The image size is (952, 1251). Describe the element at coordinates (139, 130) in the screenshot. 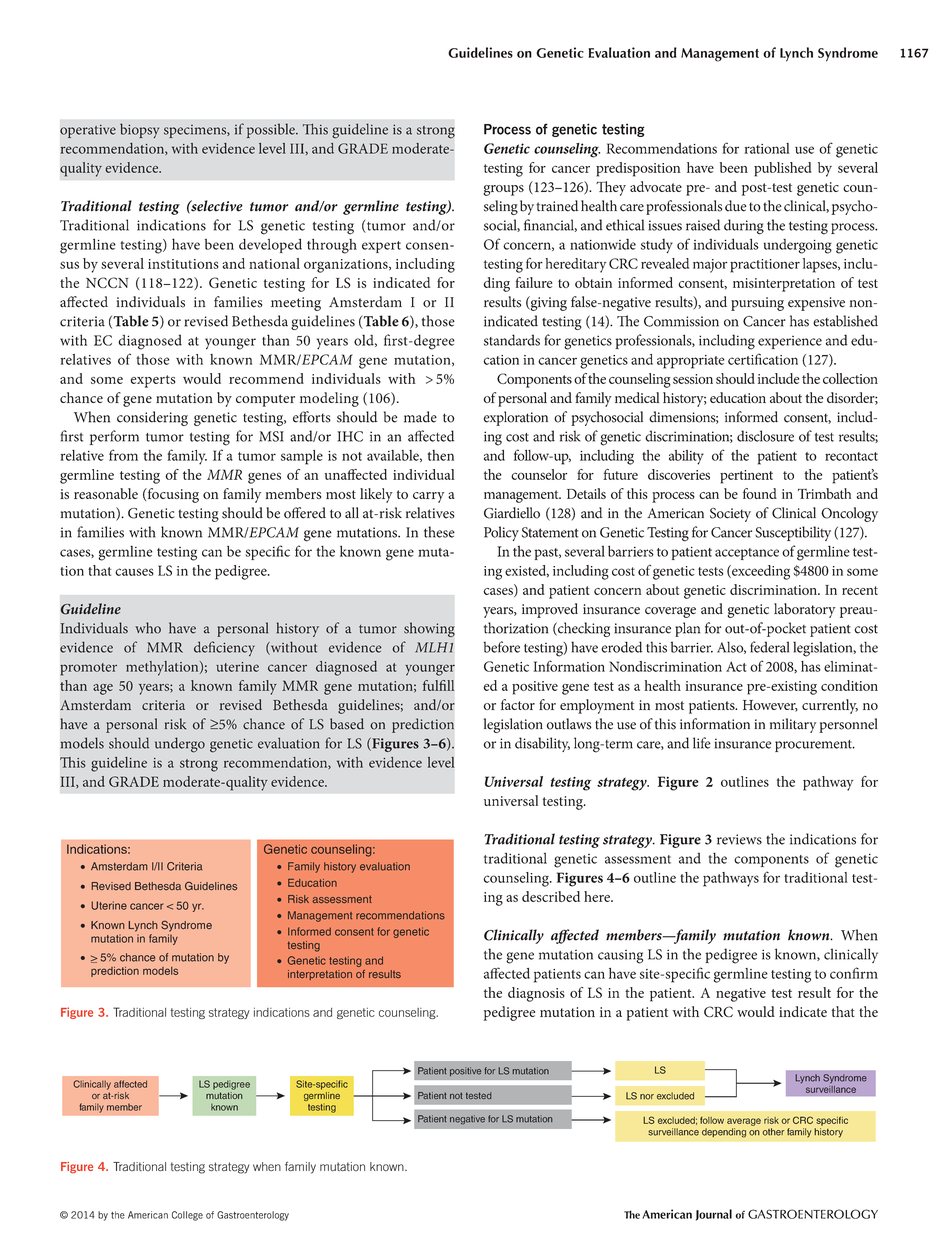

I see `biopsy` at that location.
